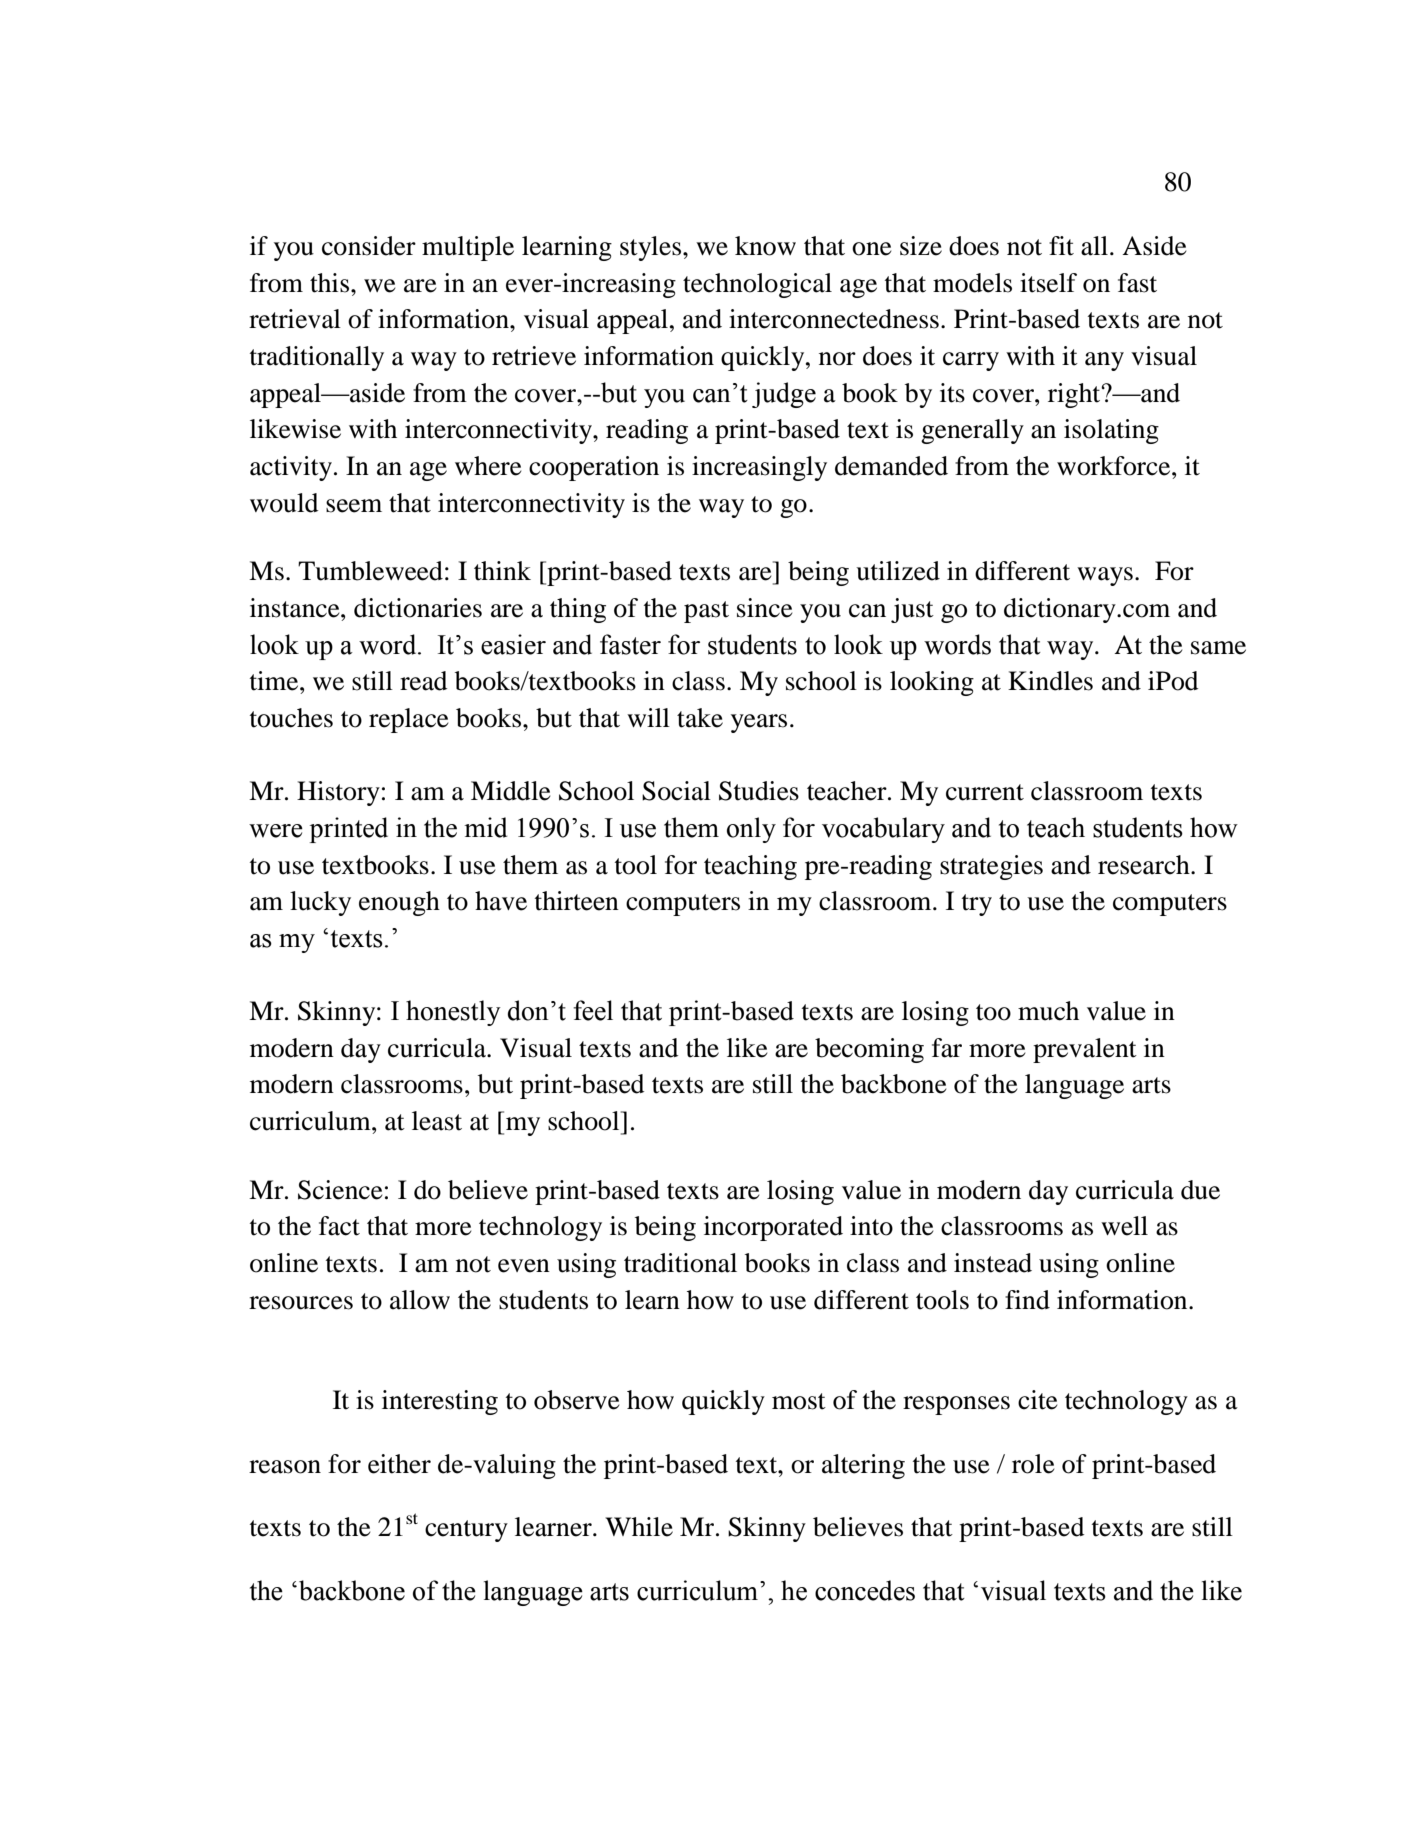 This document has height=1829, width=1413. What do you see at coordinates (757, 285) in the document?
I see `technological` at bounding box center [757, 285].
